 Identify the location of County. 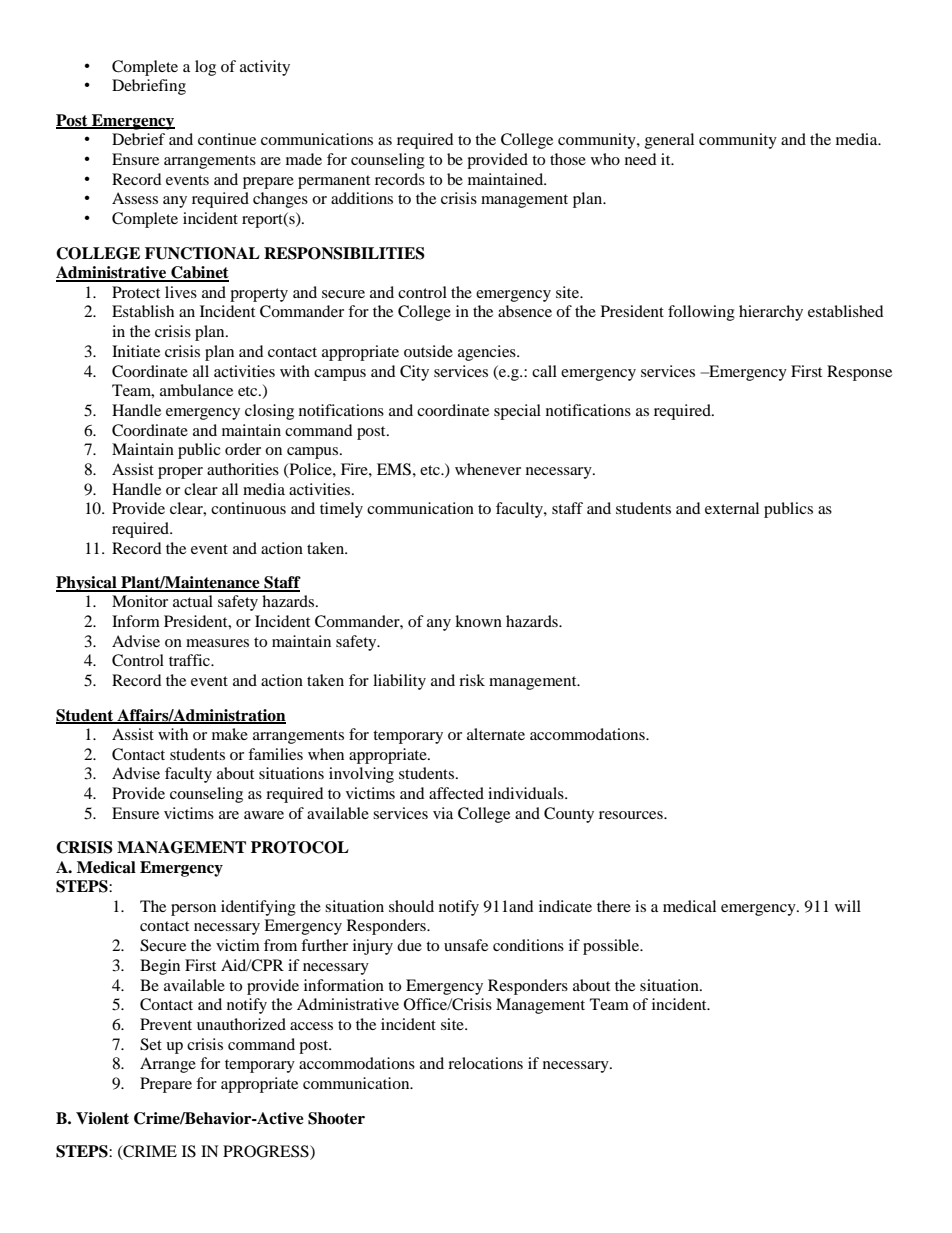
(569, 815).
